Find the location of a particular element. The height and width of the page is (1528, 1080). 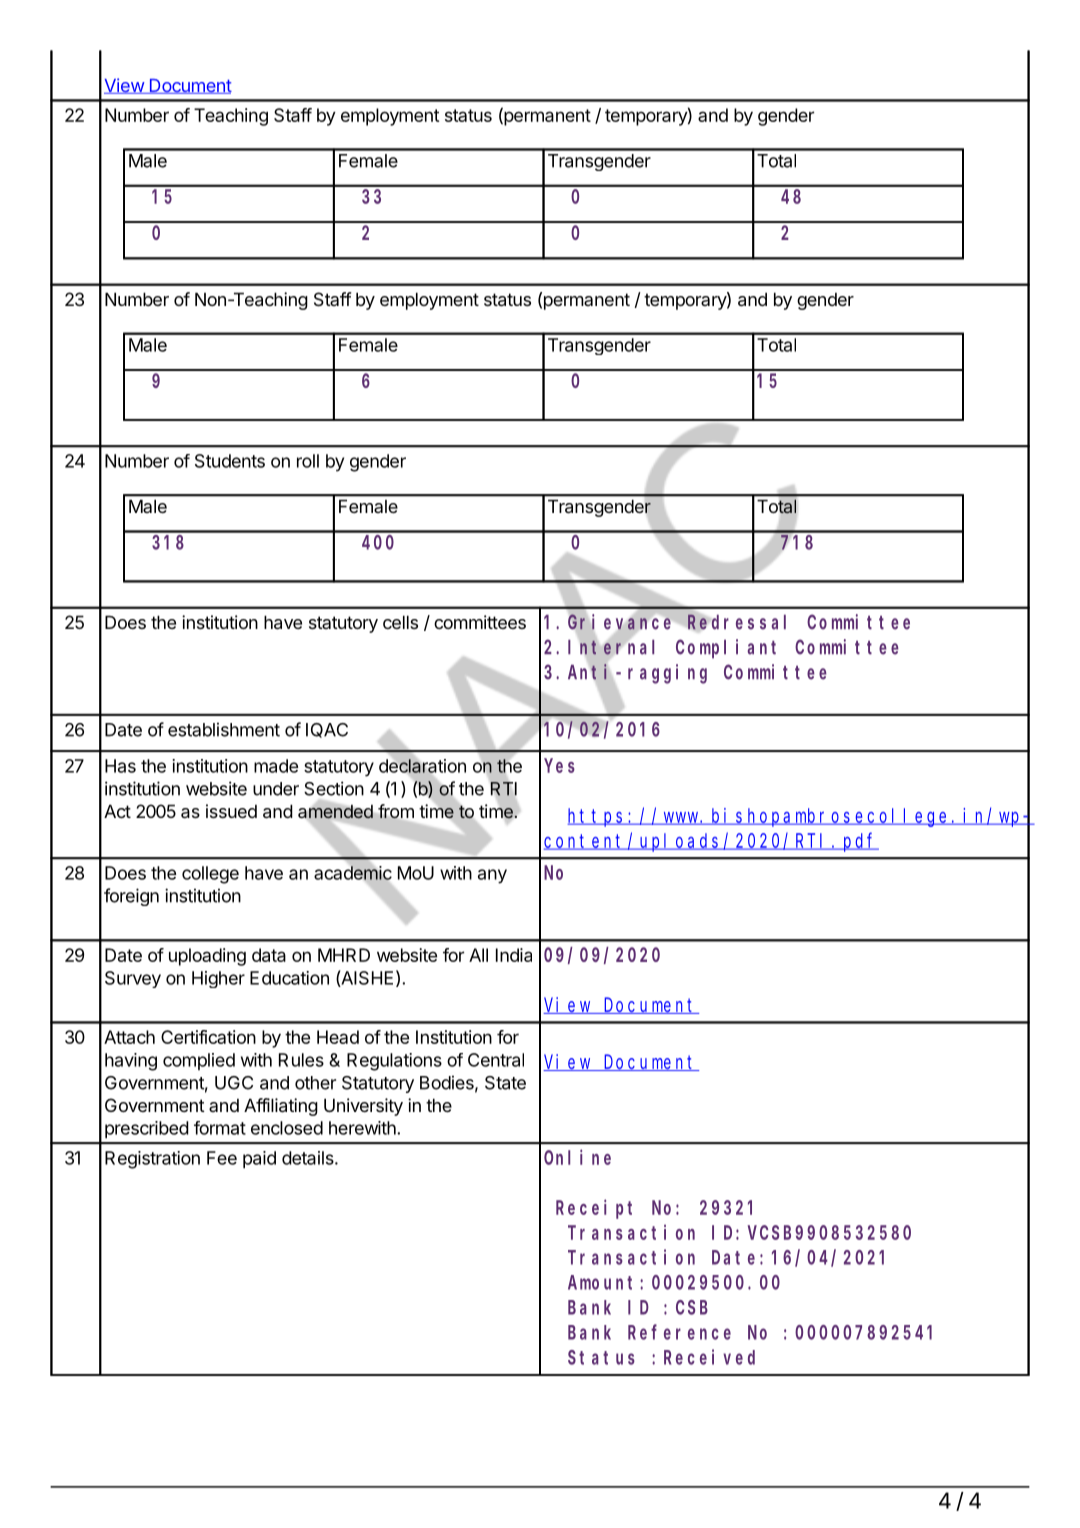

roll is located at coordinates (308, 461).
